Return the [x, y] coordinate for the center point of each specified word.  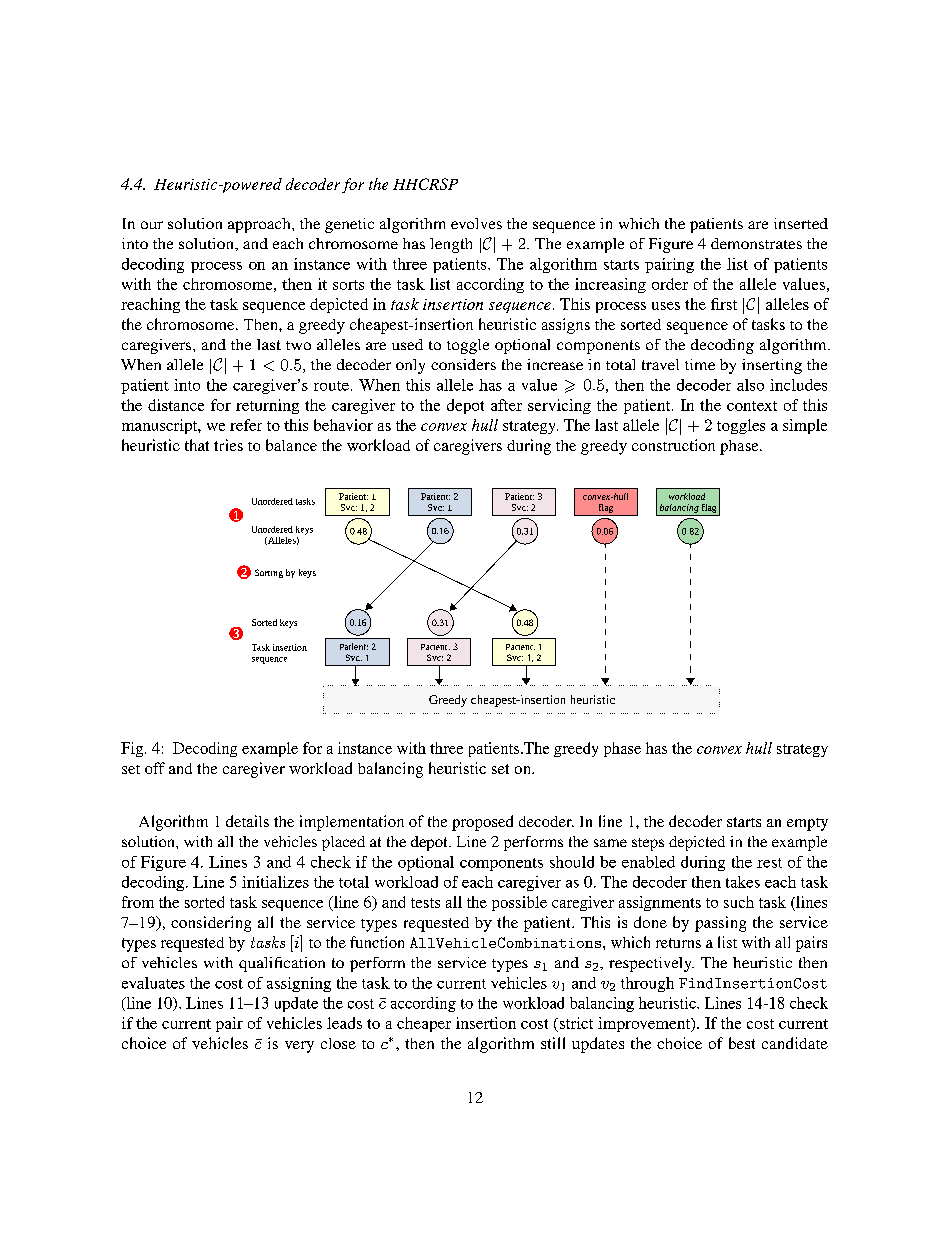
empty [807, 824]
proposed [482, 823]
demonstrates [756, 243]
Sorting [269, 573]
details [247, 821]
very [299, 1047]
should [572, 862]
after [506, 405]
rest [769, 863]
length [451, 245]
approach [260, 225]
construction [673, 445]
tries [228, 445]
